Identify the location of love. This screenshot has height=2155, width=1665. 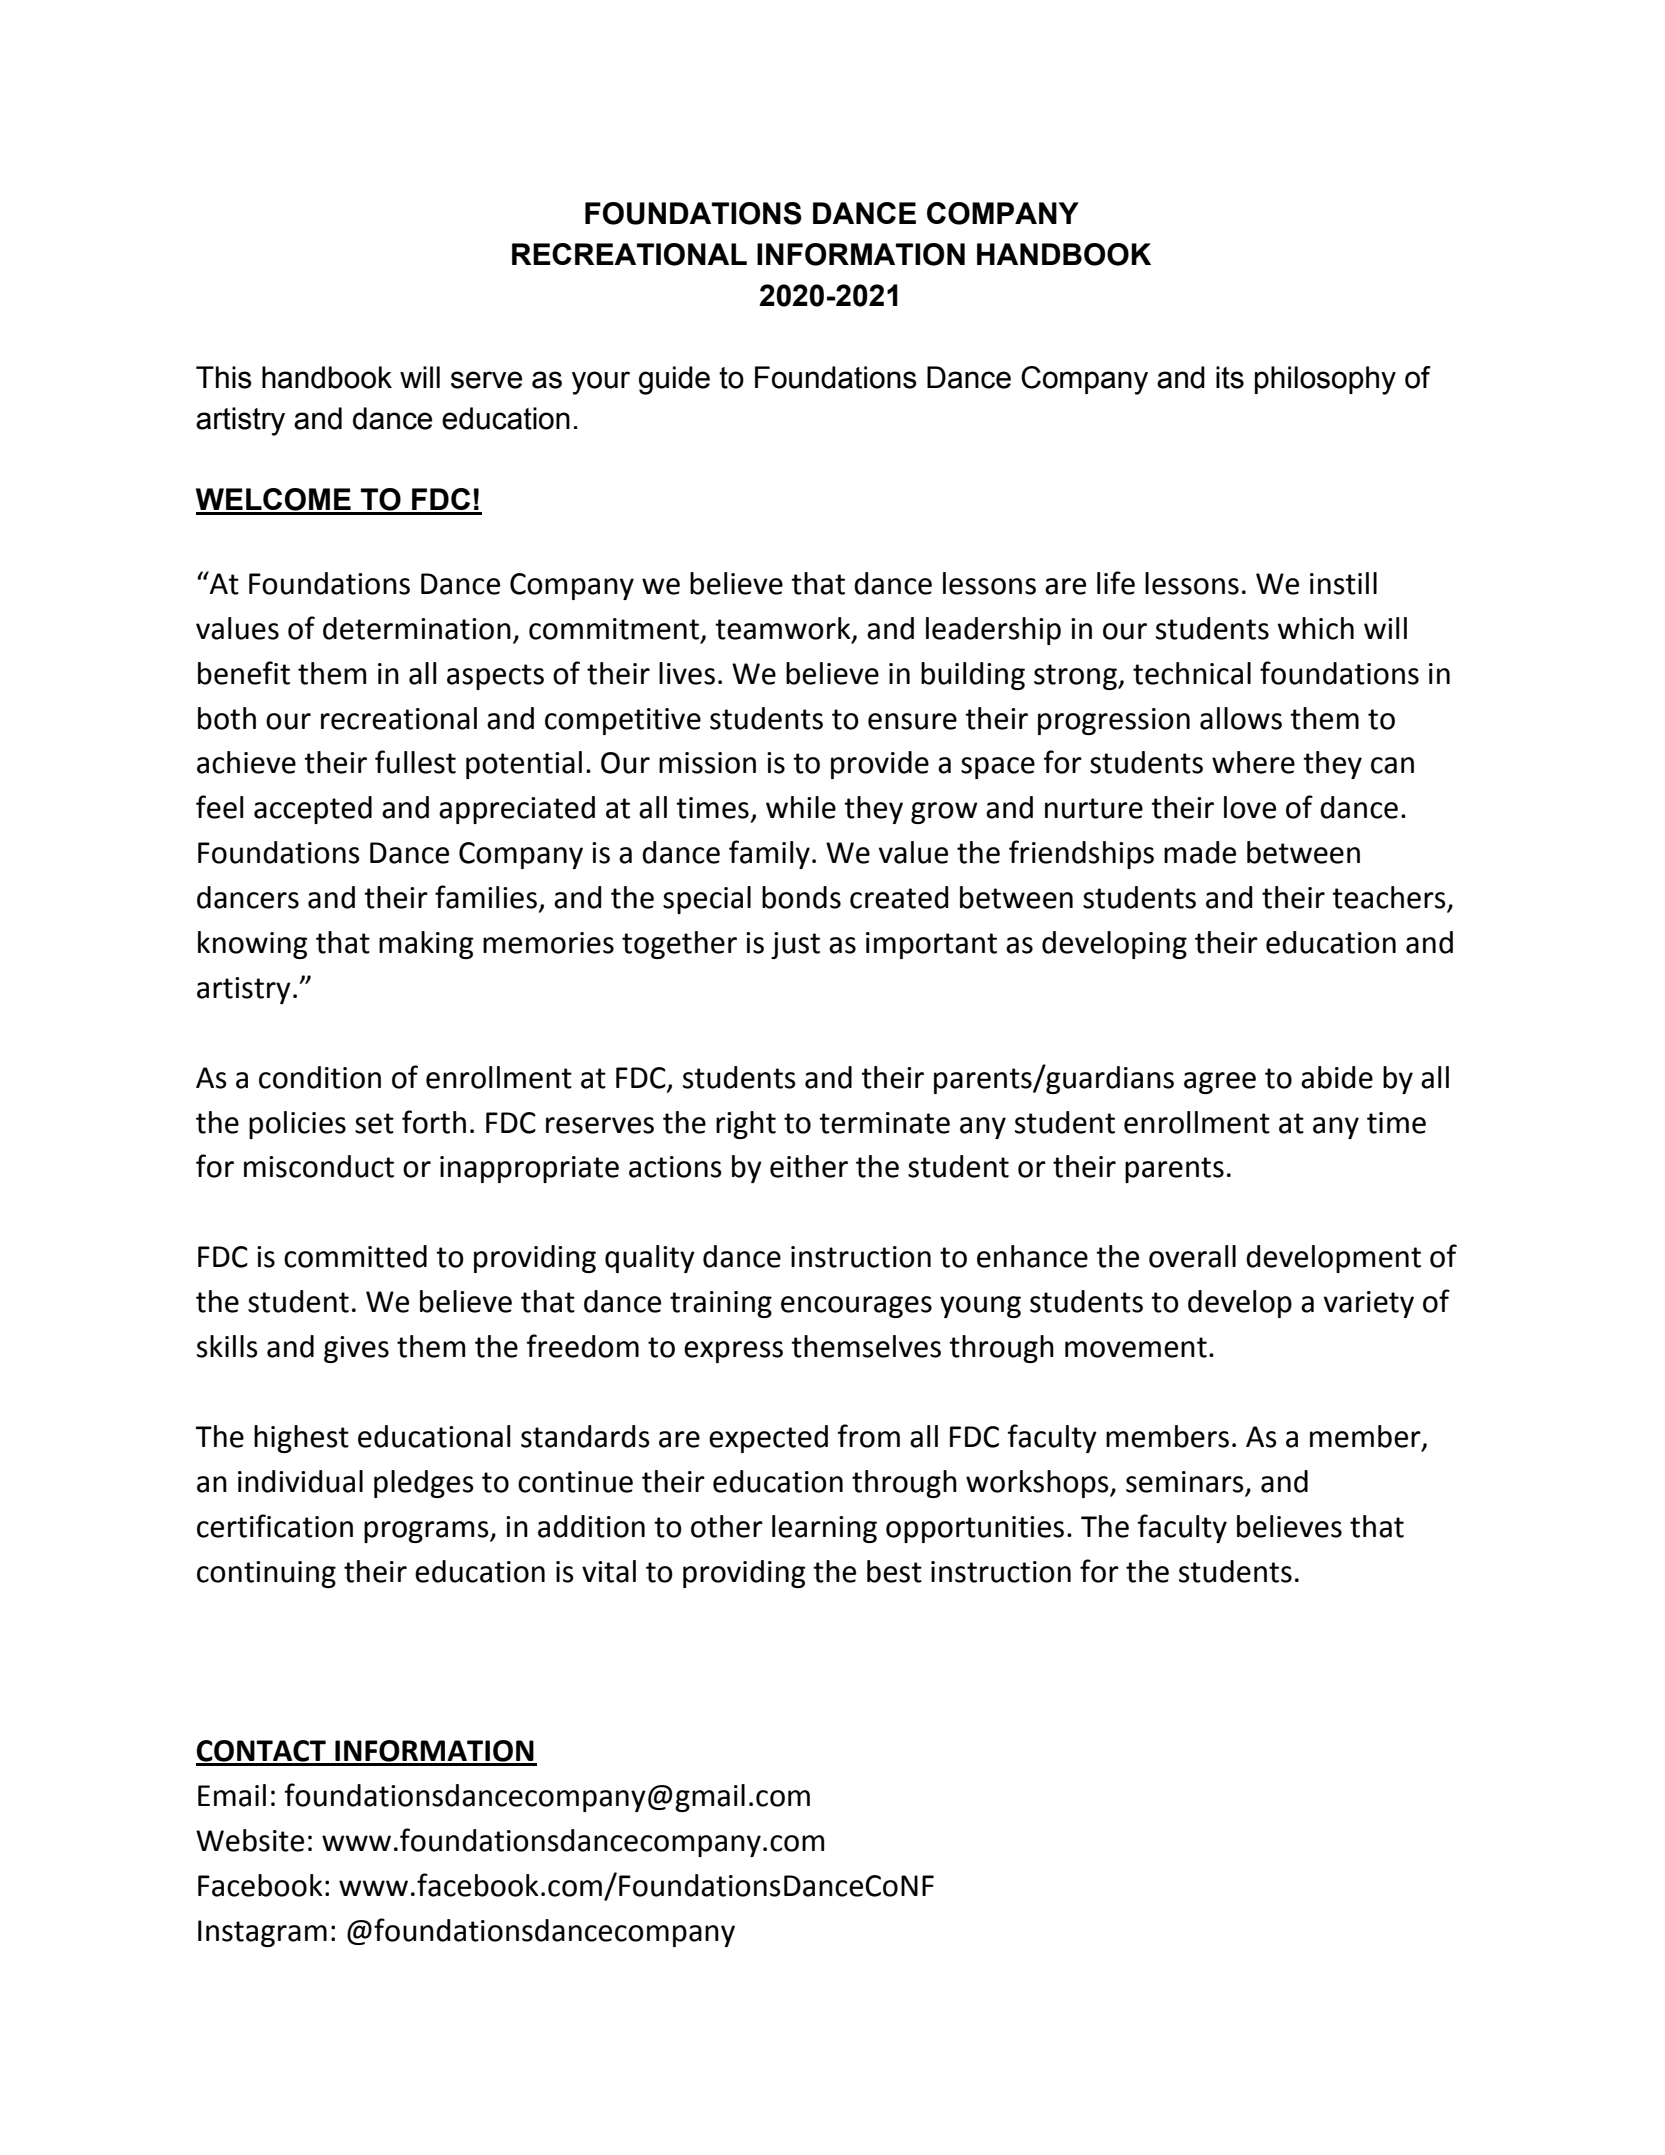
(1250, 807).
